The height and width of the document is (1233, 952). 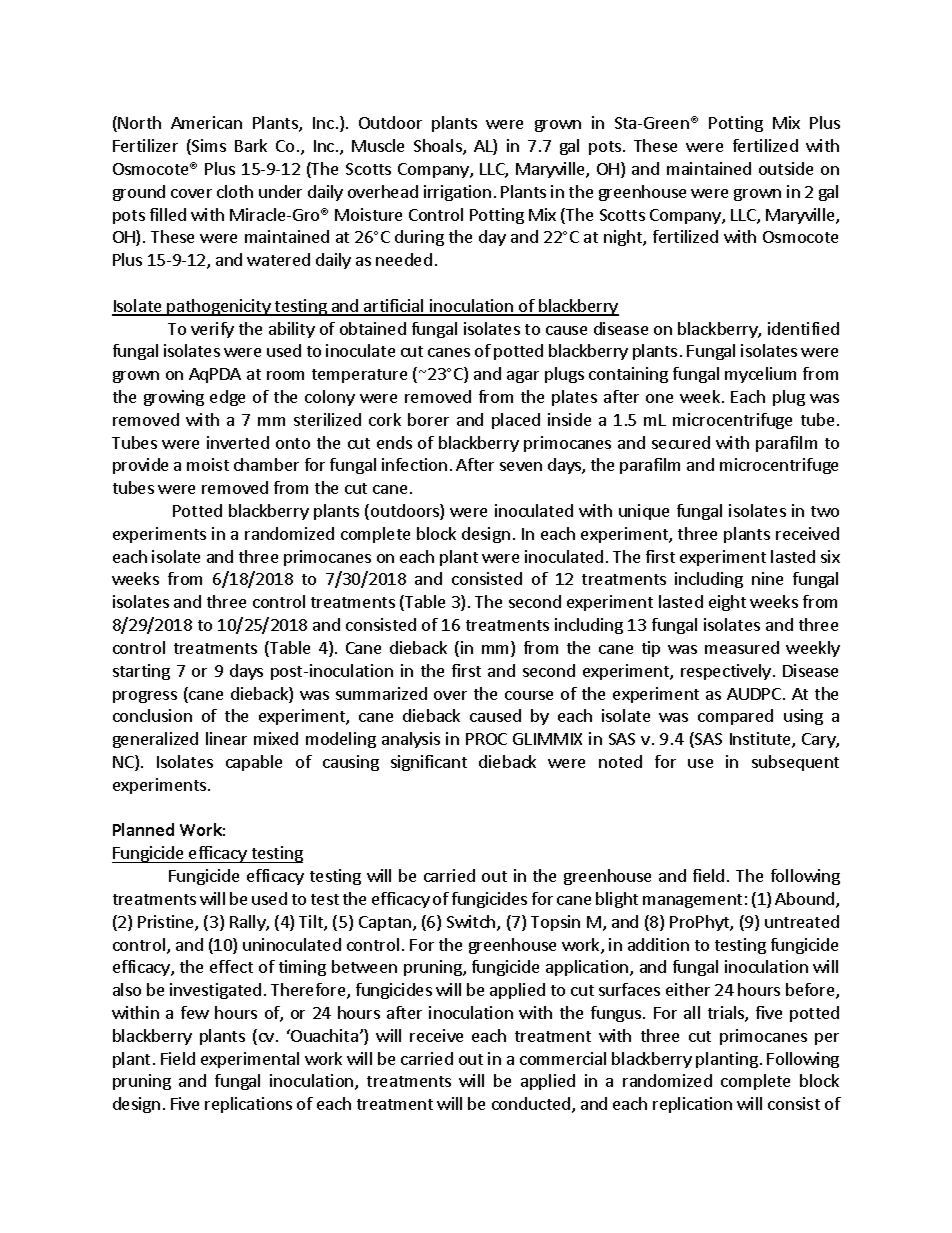 What do you see at coordinates (254, 763) in the document?
I see `capable` at bounding box center [254, 763].
